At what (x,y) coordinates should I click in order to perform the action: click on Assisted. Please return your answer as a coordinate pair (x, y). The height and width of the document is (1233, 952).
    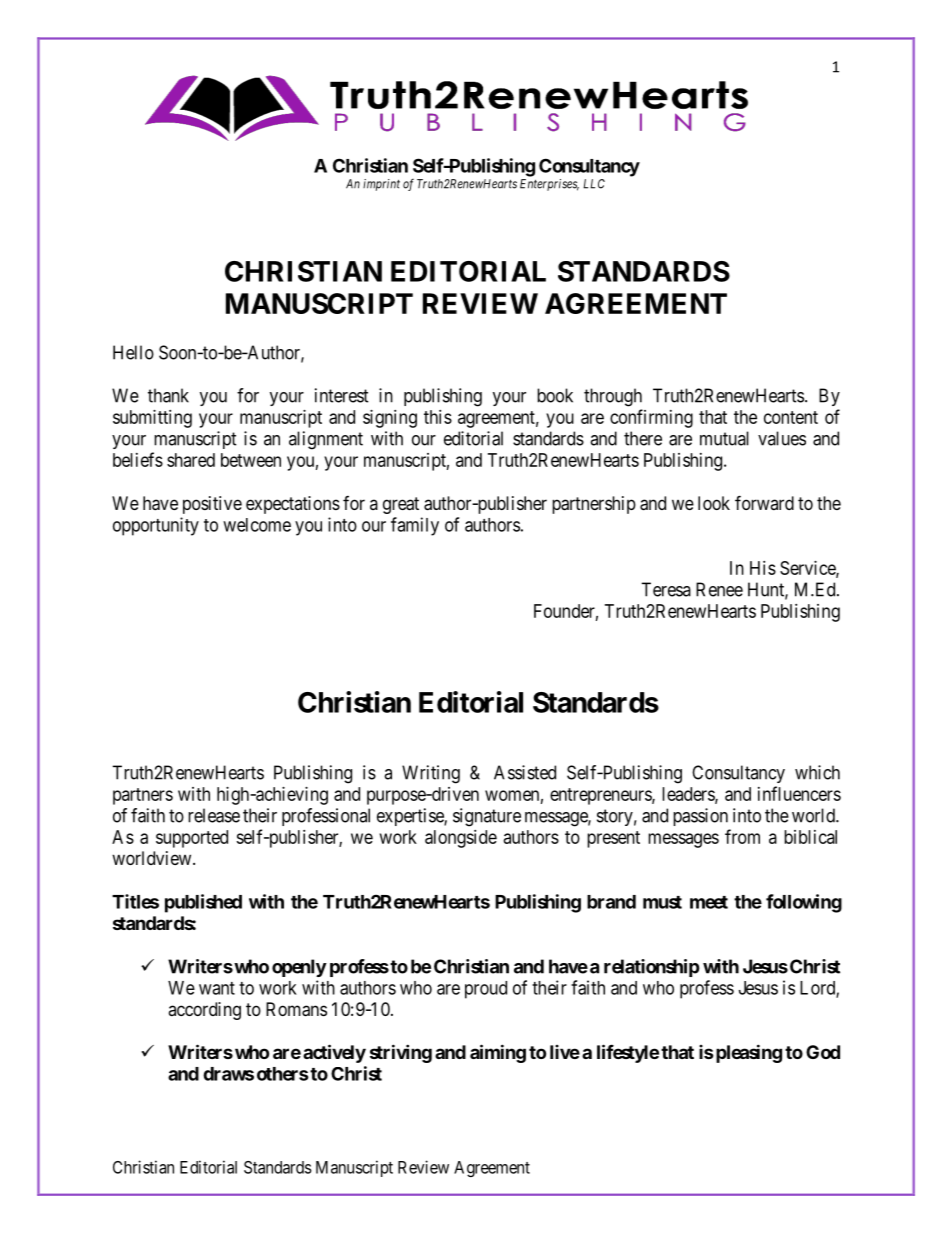
    Looking at the image, I should click on (525, 772).
